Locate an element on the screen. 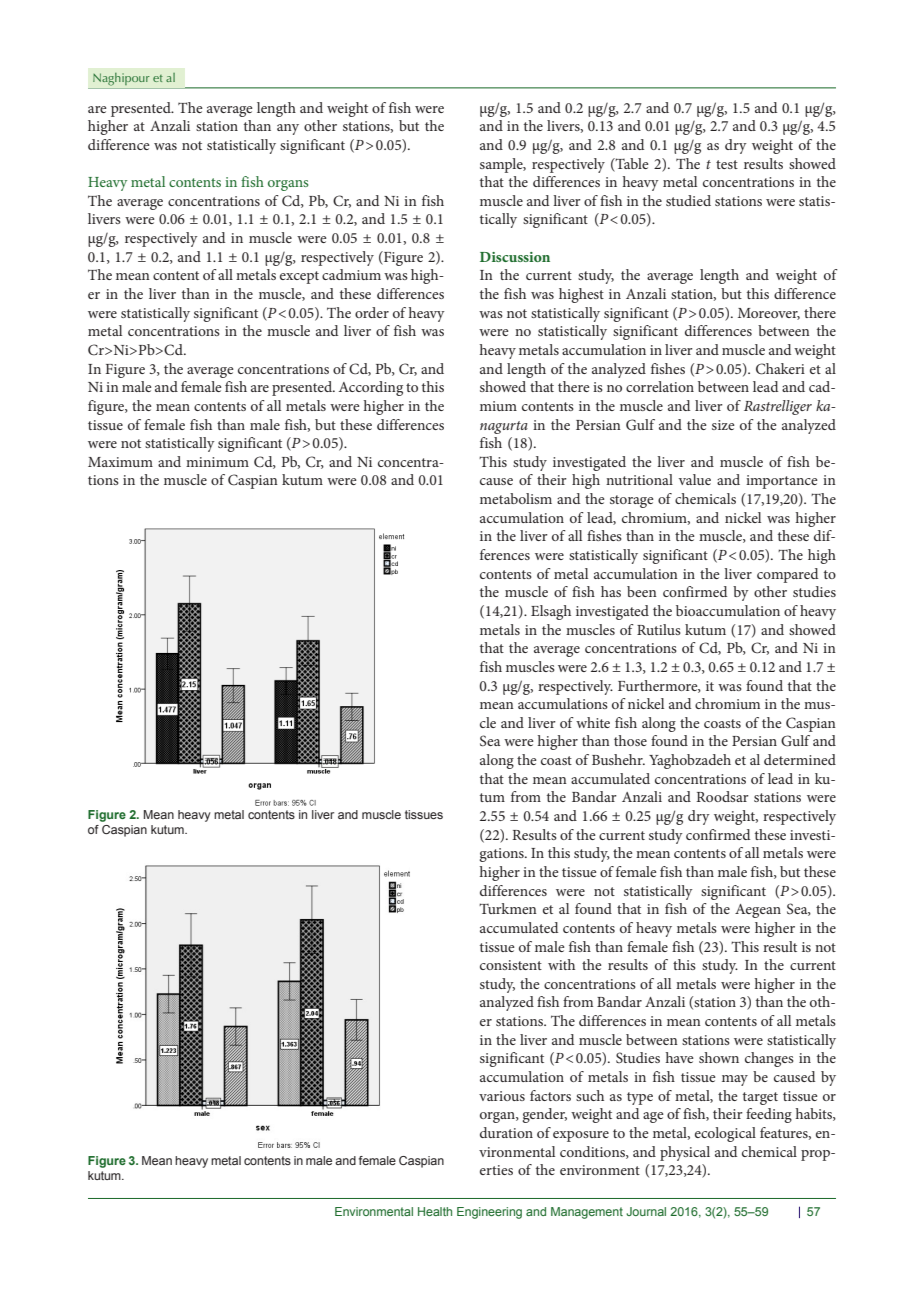 Image resolution: width=924 pixels, height=1308 pixels. correlation is located at coordinates (660, 386).
